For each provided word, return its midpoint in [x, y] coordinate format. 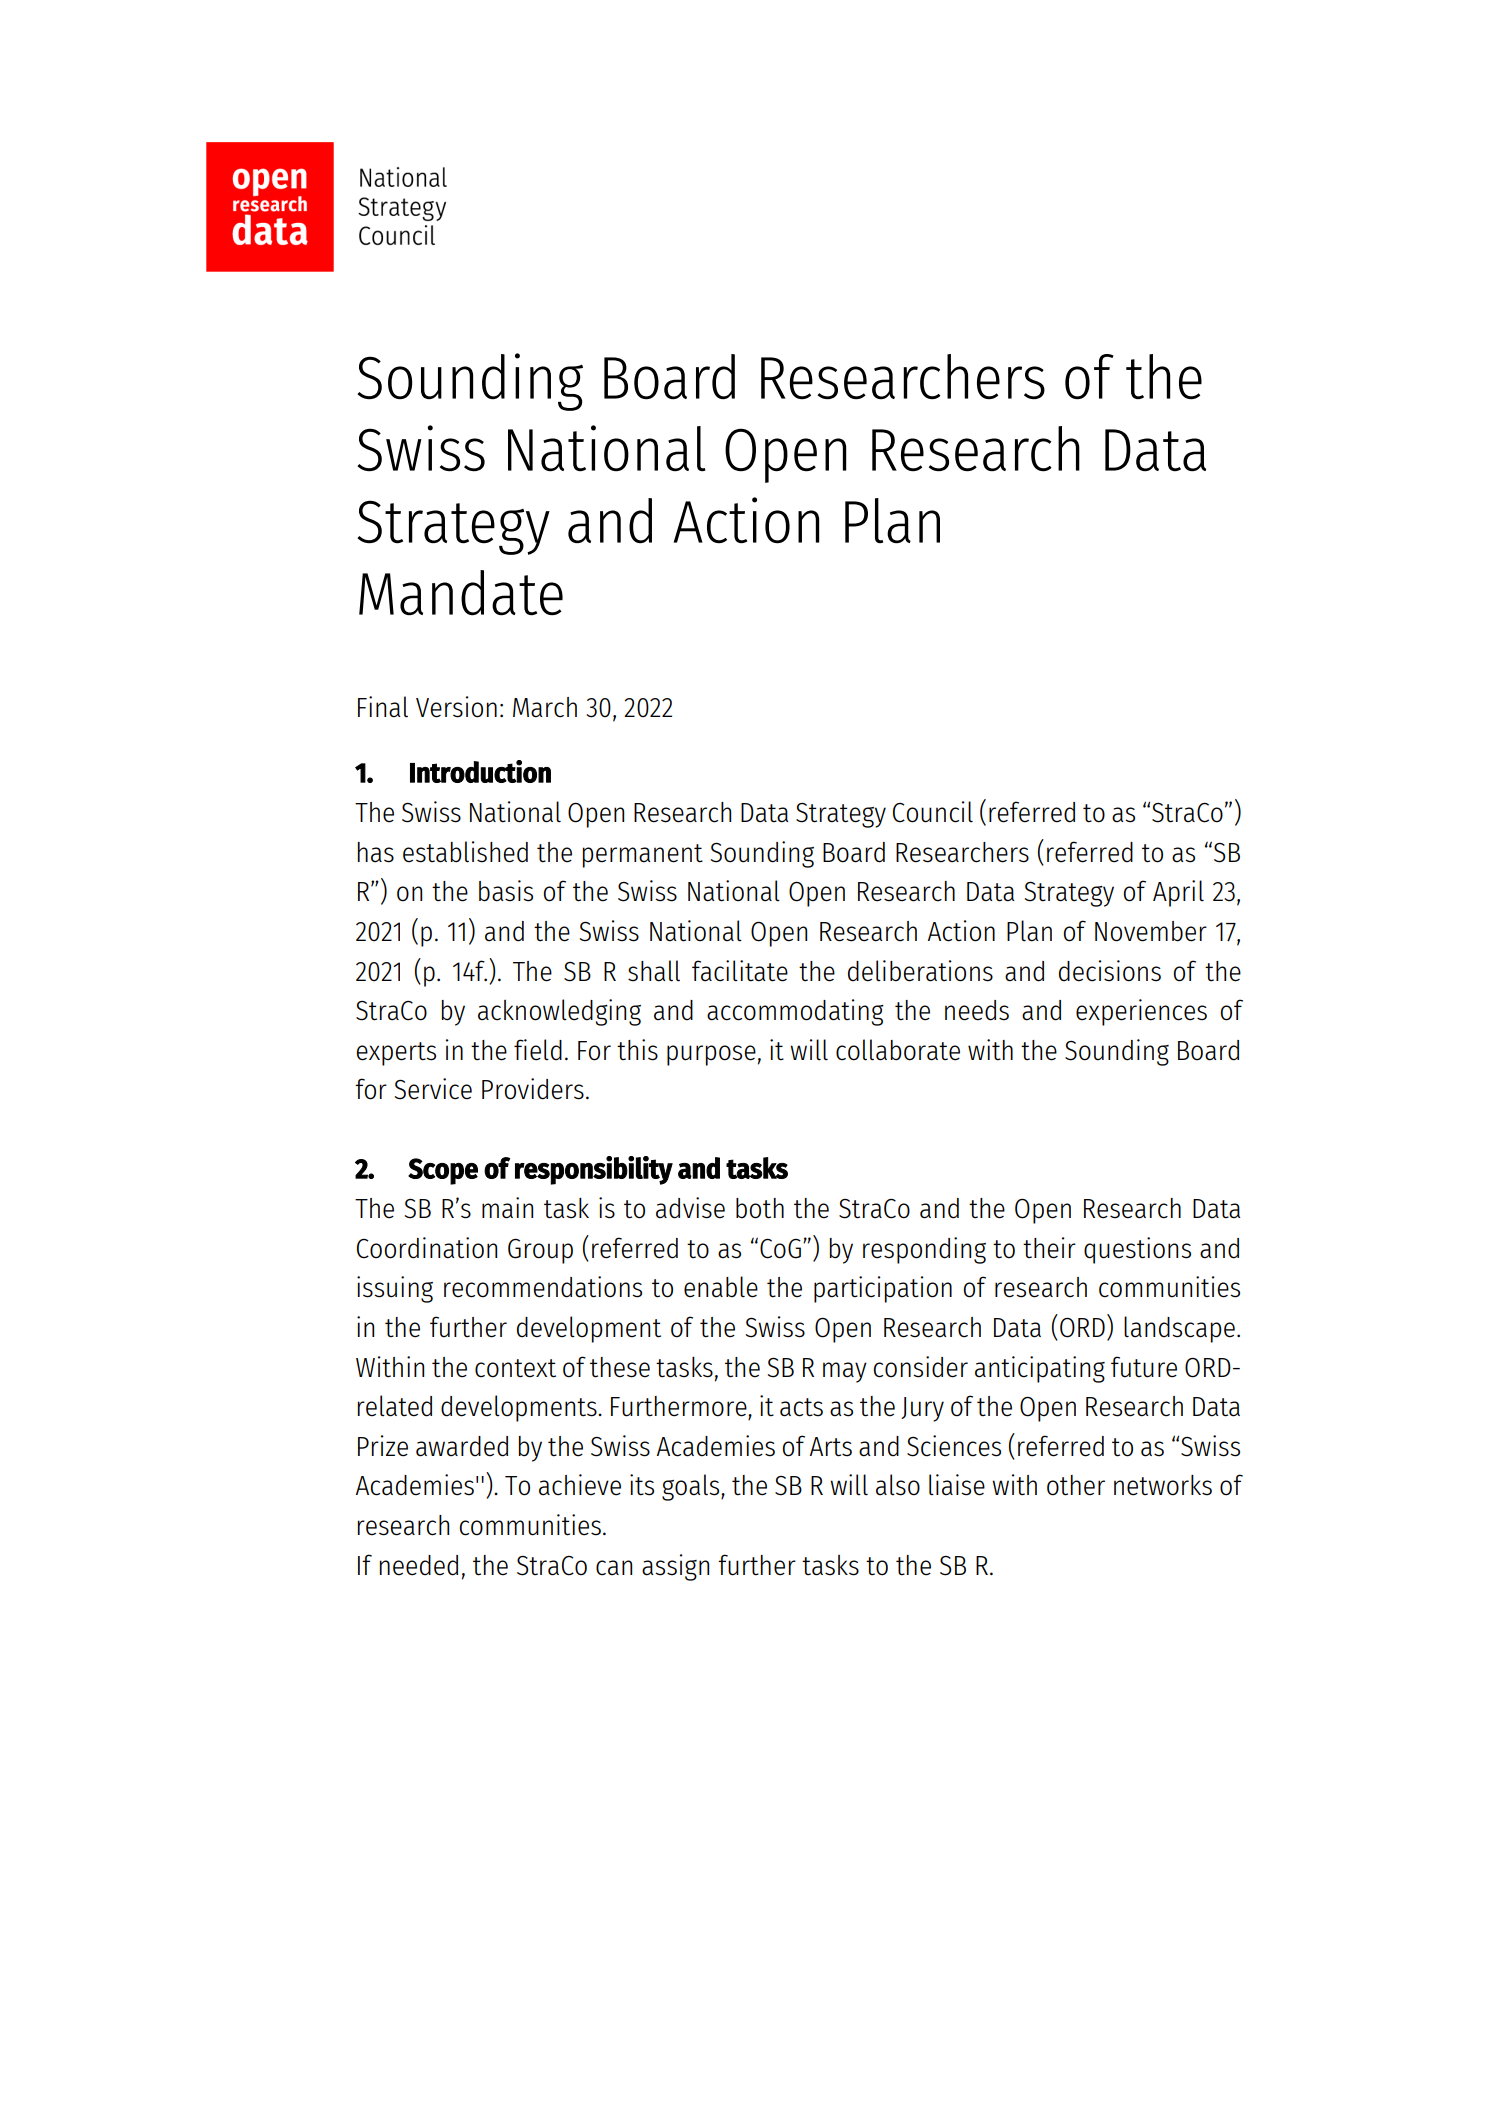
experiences [1141, 1012]
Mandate [461, 593]
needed [419, 1565]
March [545, 707]
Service [433, 1089]
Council [933, 812]
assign [675, 1567]
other [1076, 1485]
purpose [711, 1055]
